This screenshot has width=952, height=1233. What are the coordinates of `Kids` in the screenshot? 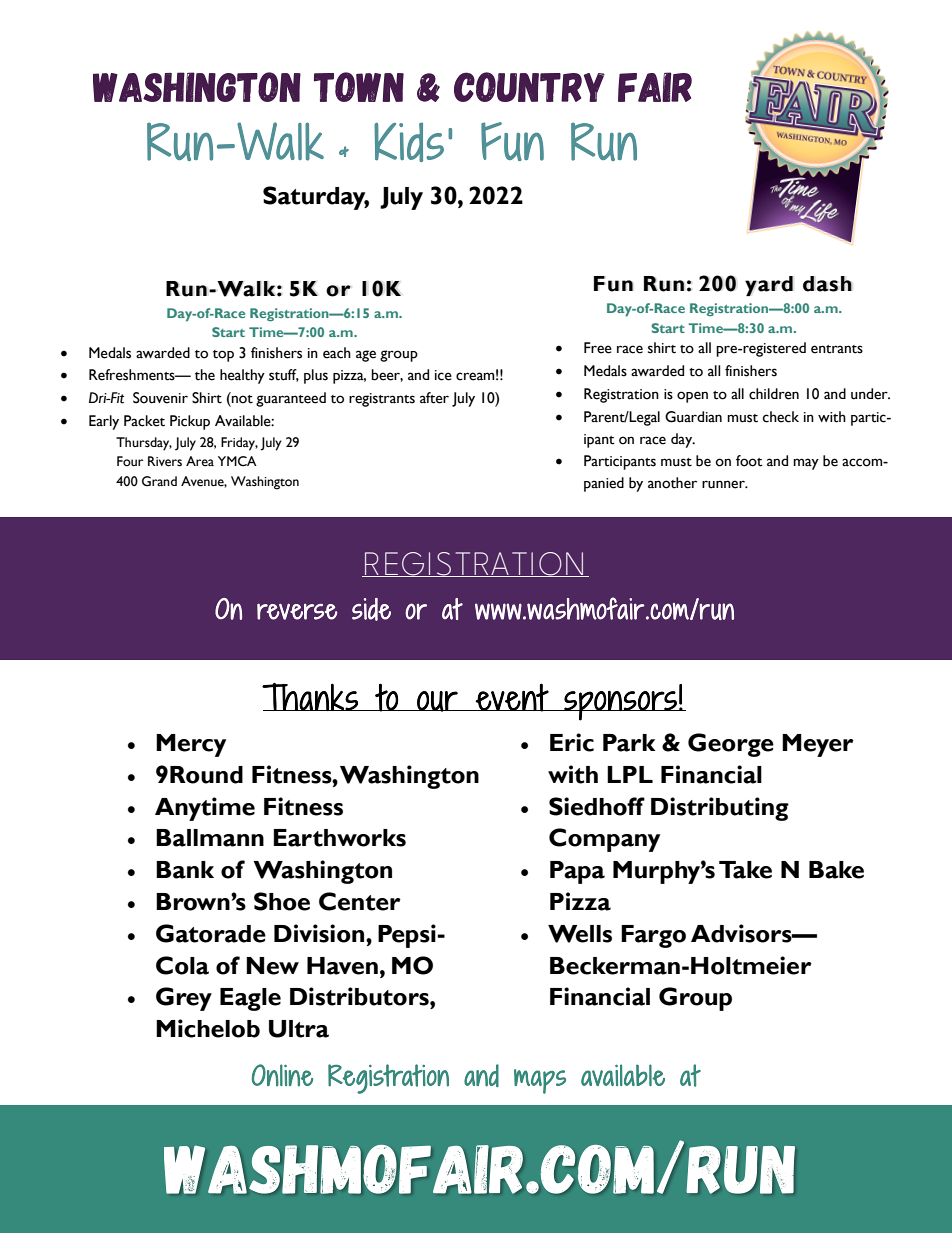 It's located at (409, 142).
